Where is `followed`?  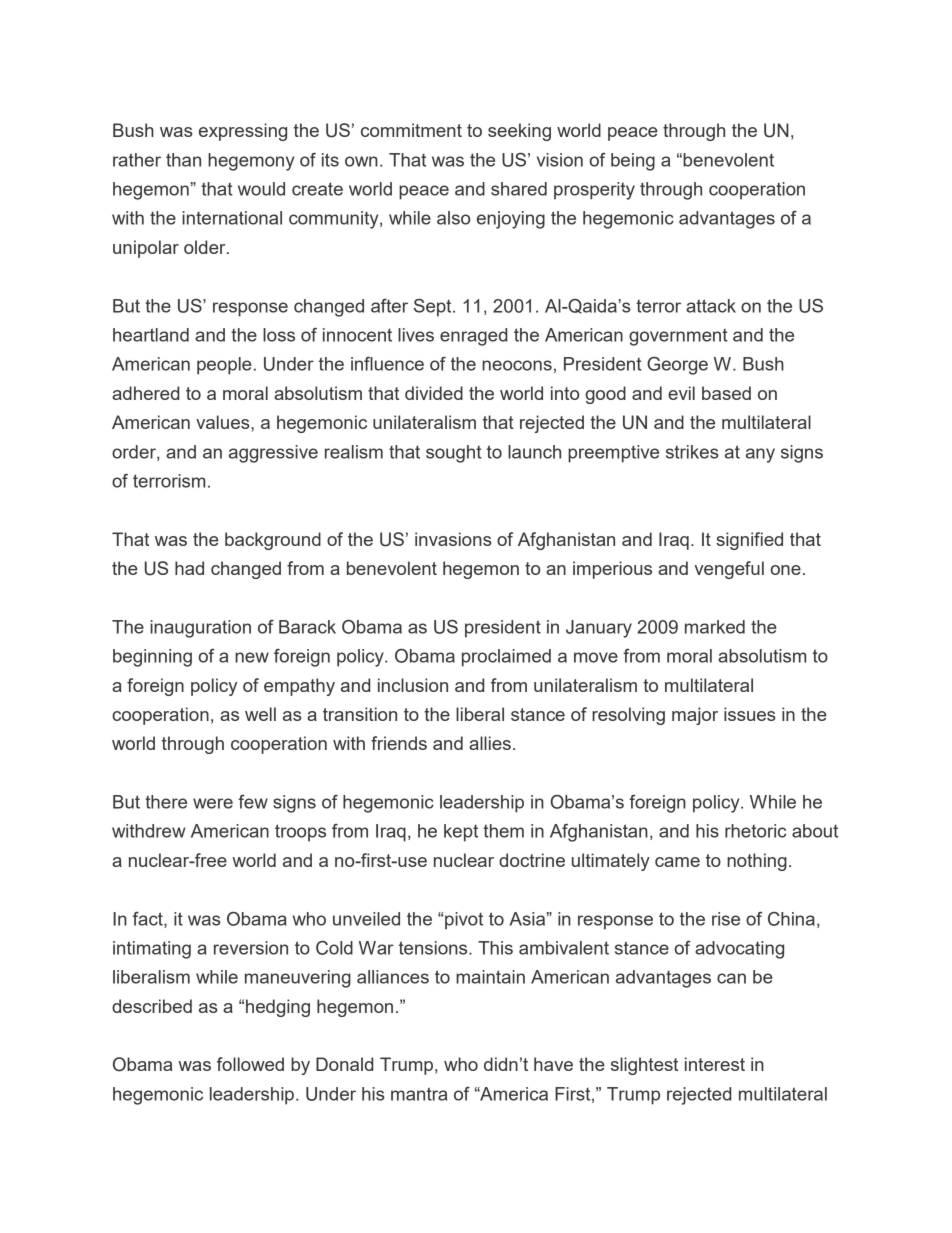 followed is located at coordinates (250, 1064).
